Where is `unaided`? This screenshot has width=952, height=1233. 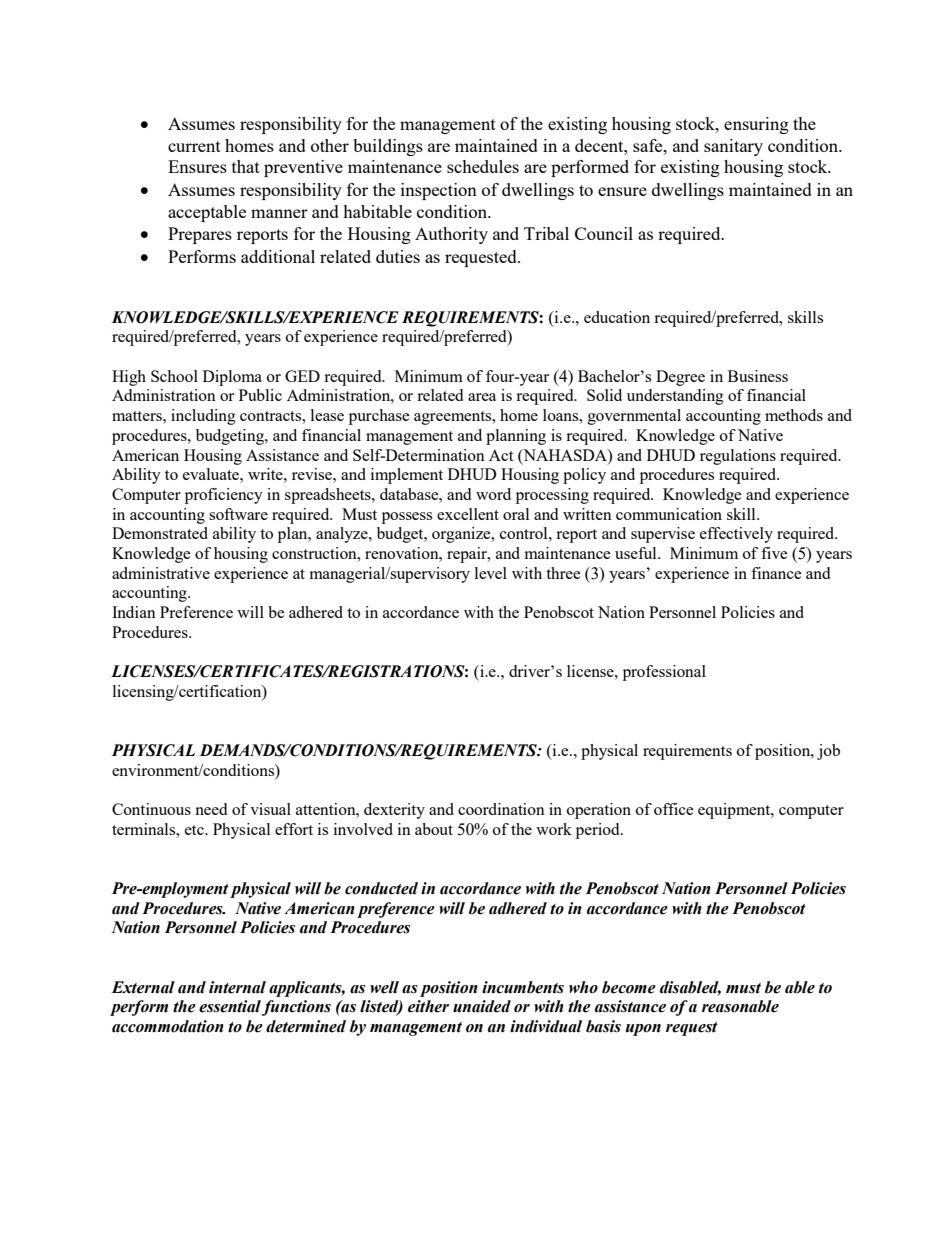 unaided is located at coordinates (482, 1006).
